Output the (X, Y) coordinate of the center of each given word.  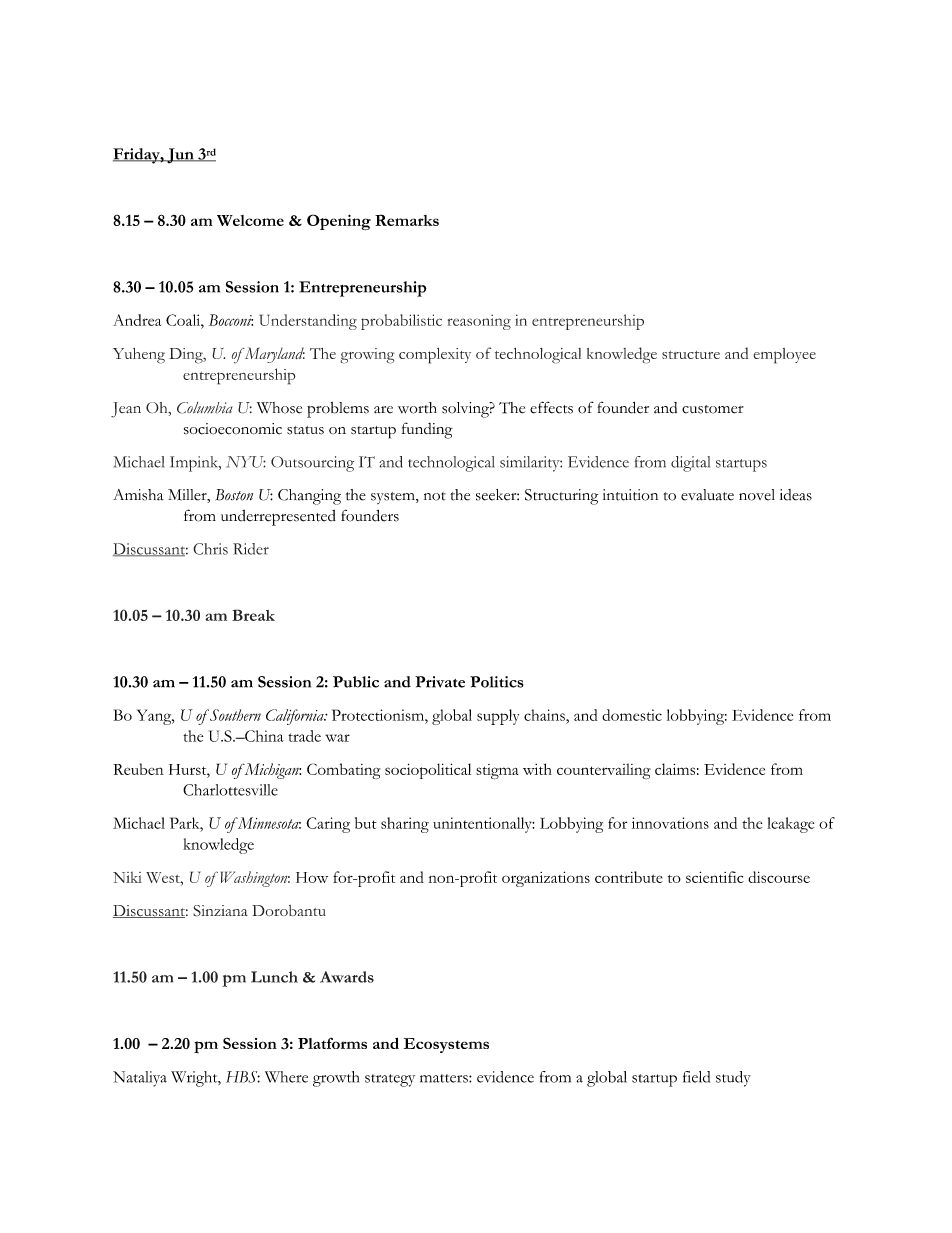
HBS (243, 1077)
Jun (180, 156)
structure (691, 355)
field (696, 1077)
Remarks (407, 220)
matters (445, 1078)
